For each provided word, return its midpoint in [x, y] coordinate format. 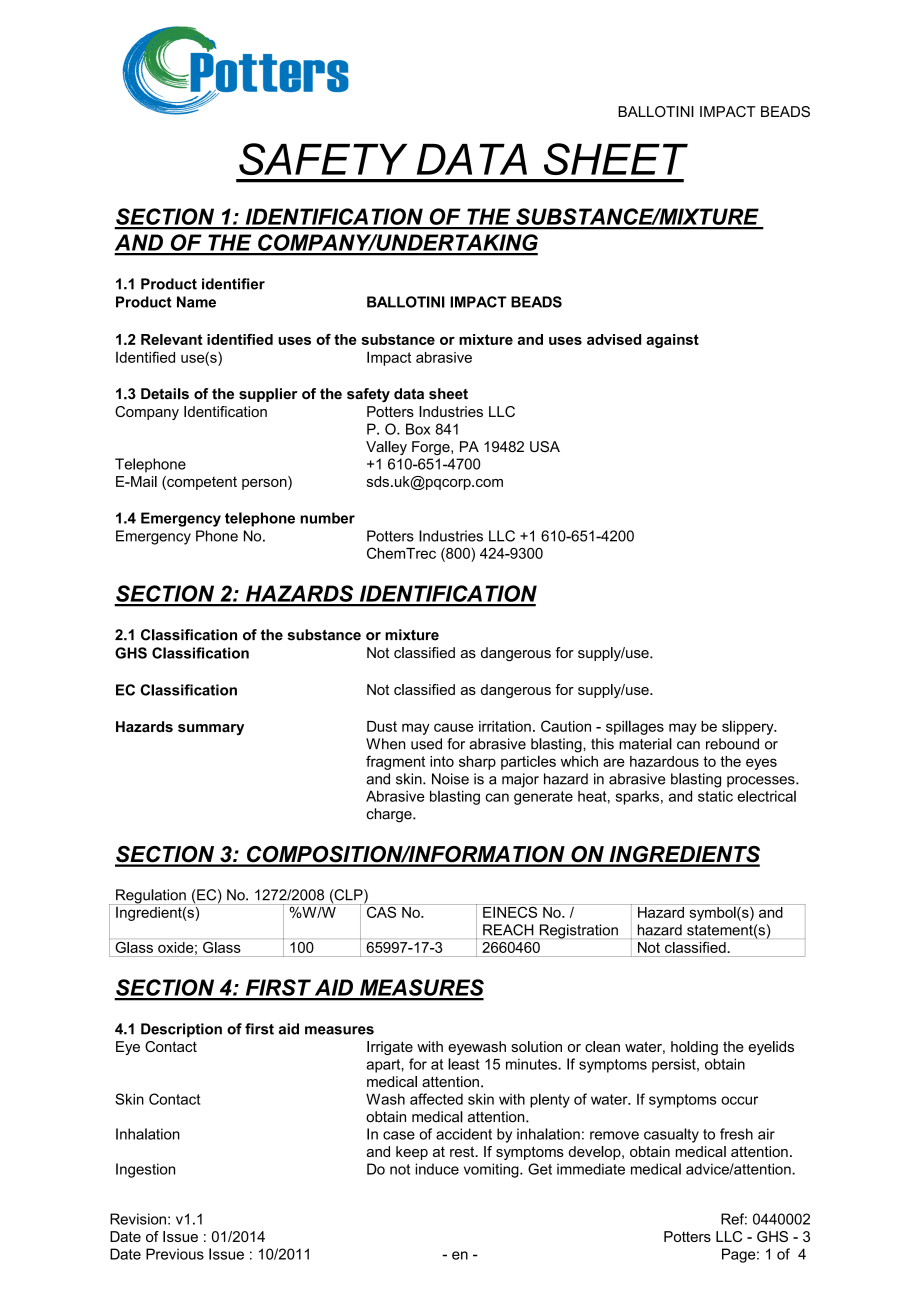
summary [211, 729]
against [672, 341]
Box [418, 429]
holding [694, 1048]
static [715, 796]
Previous [175, 1254]
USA [545, 446]
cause [454, 727]
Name [196, 302]
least [464, 1064]
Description [181, 1030]
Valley [386, 448]
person [265, 483]
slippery [749, 727]
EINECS [510, 911]
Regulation [151, 897]
